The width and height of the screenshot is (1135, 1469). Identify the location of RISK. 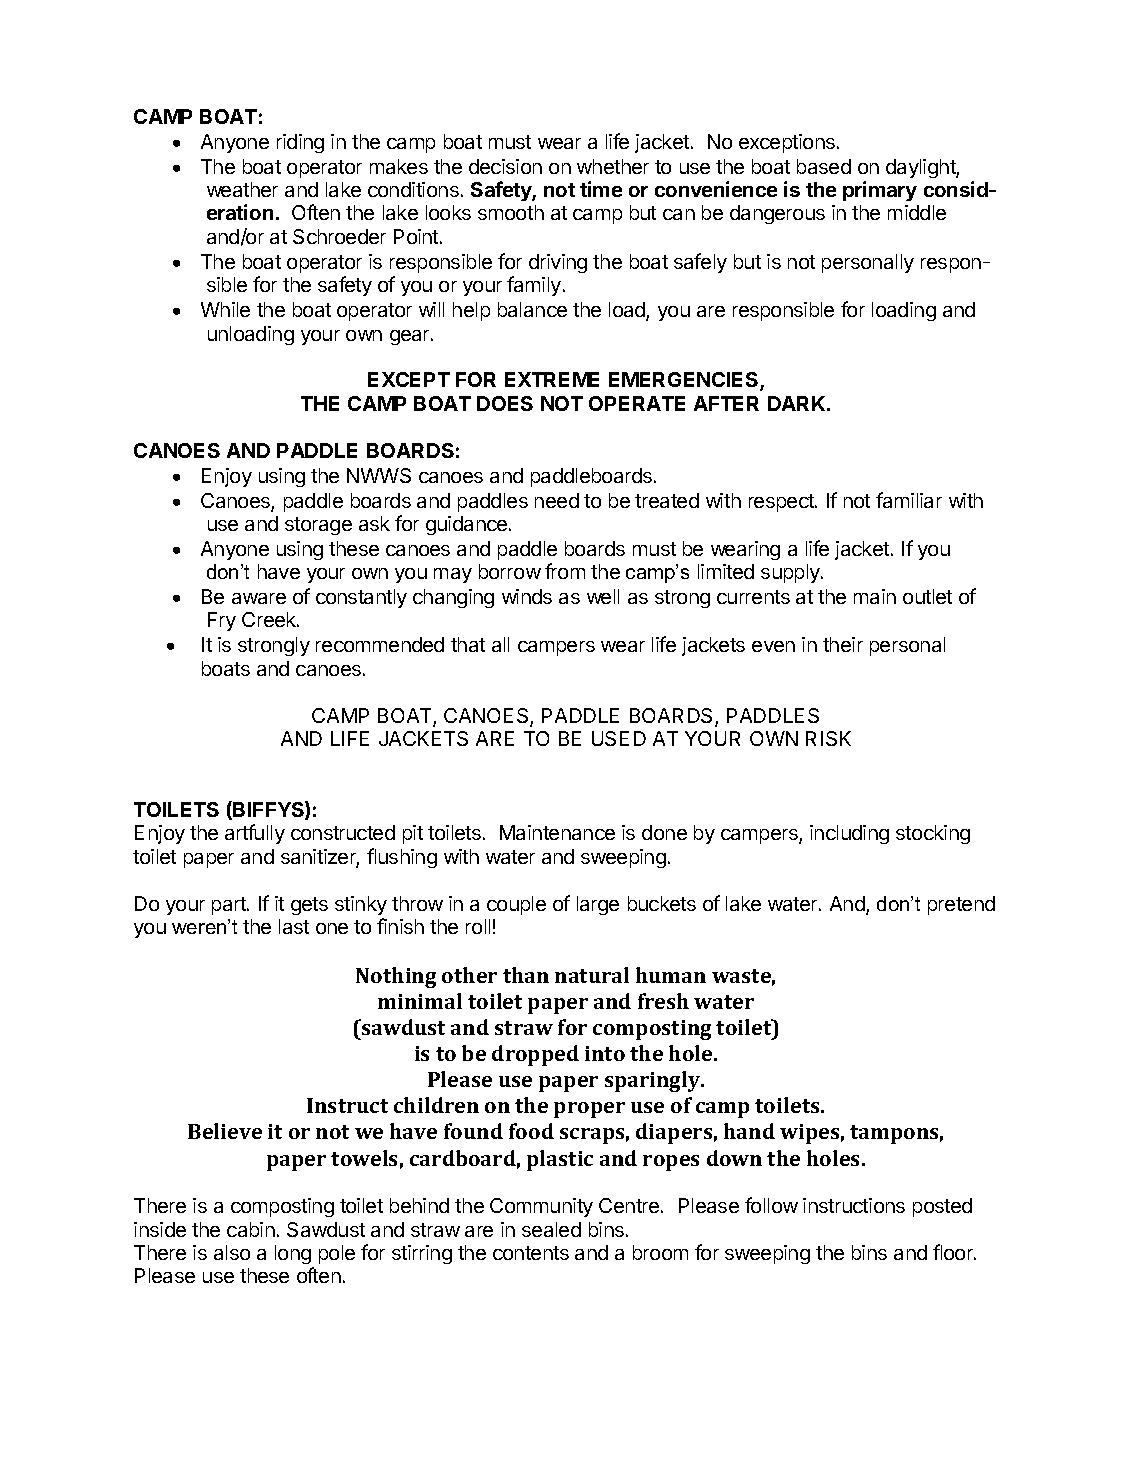
(828, 738).
